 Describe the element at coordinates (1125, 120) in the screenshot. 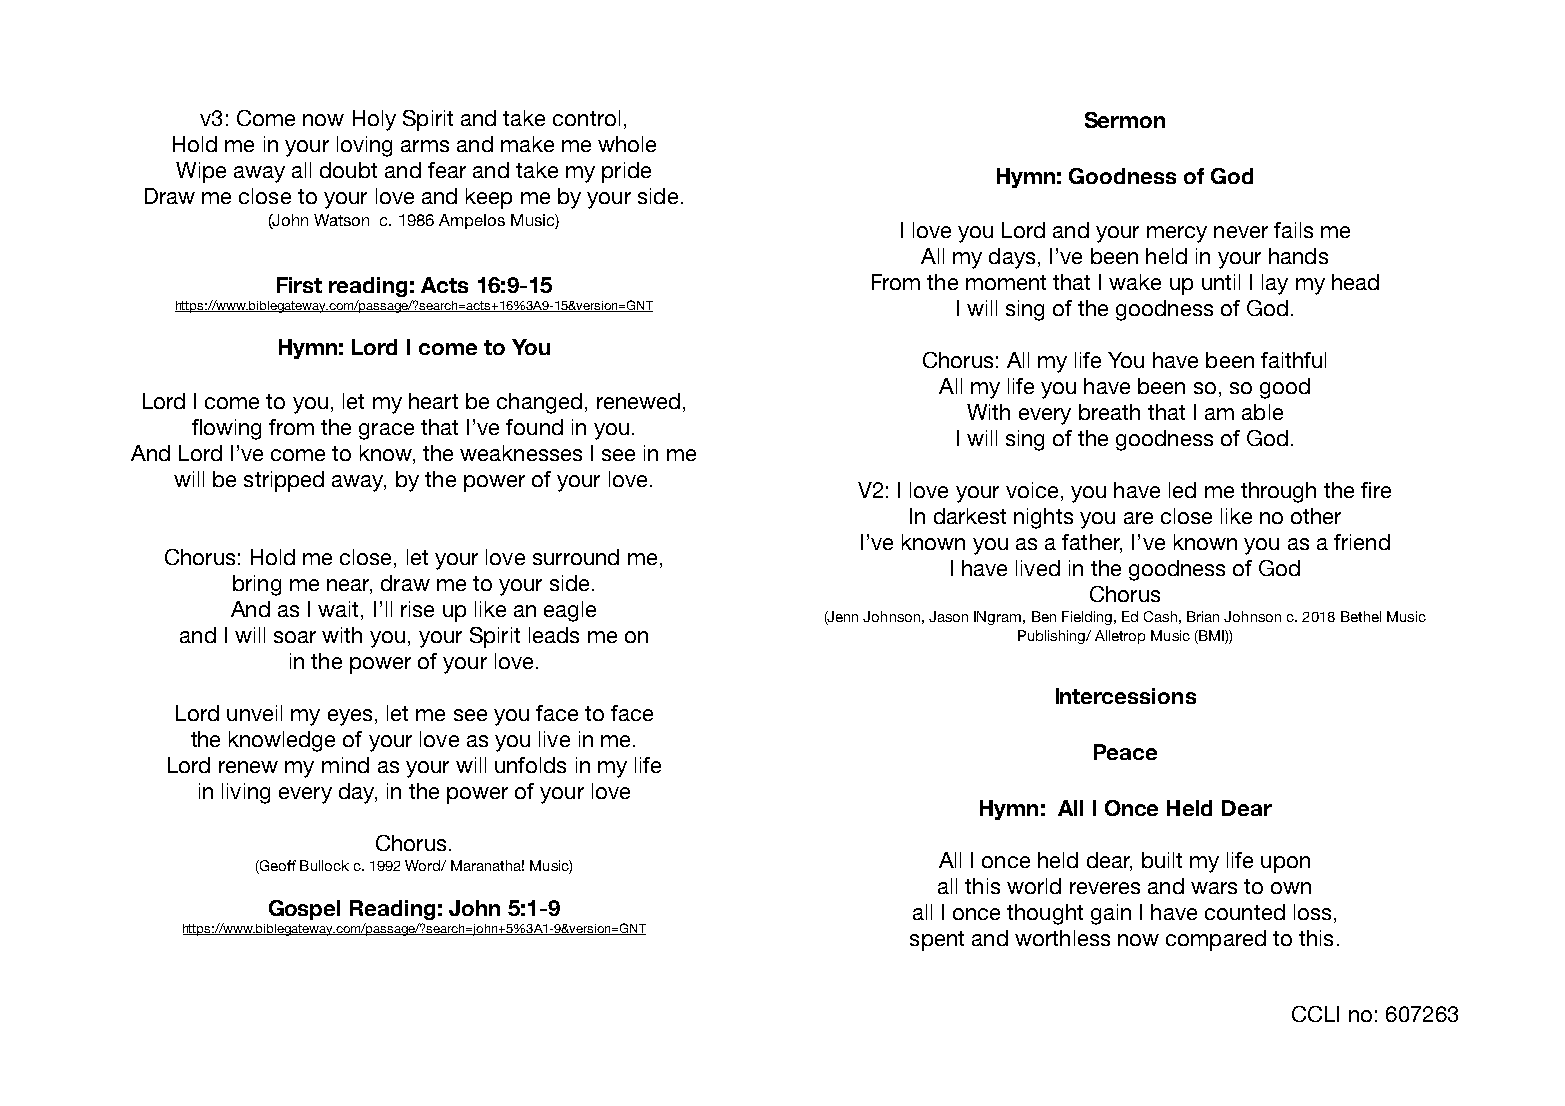

I see `Sermon` at that location.
